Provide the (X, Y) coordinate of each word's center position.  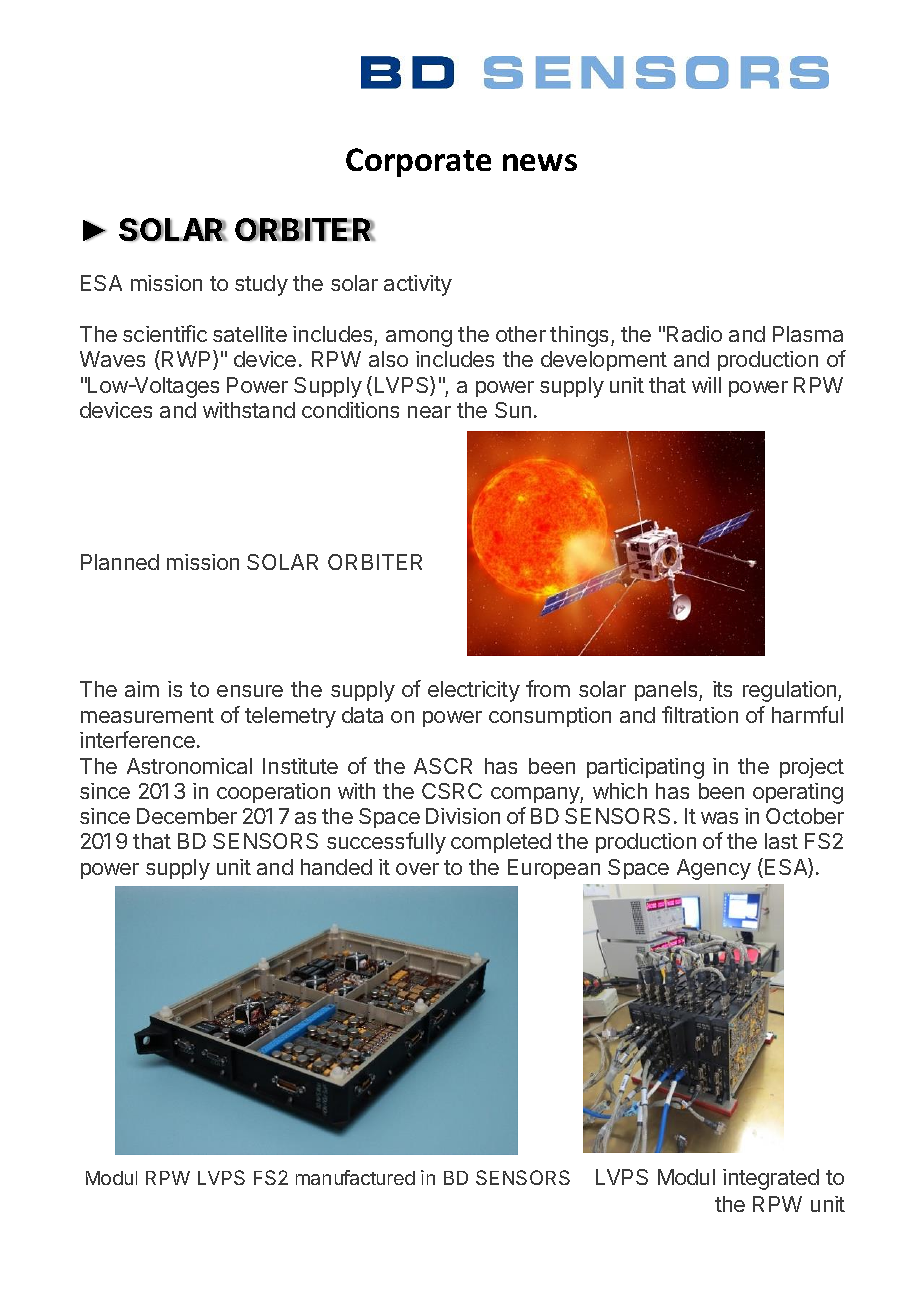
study (261, 285)
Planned (120, 562)
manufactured (355, 1177)
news (540, 162)
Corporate (418, 162)
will (706, 385)
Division (463, 816)
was (719, 818)
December (187, 816)
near (429, 412)
